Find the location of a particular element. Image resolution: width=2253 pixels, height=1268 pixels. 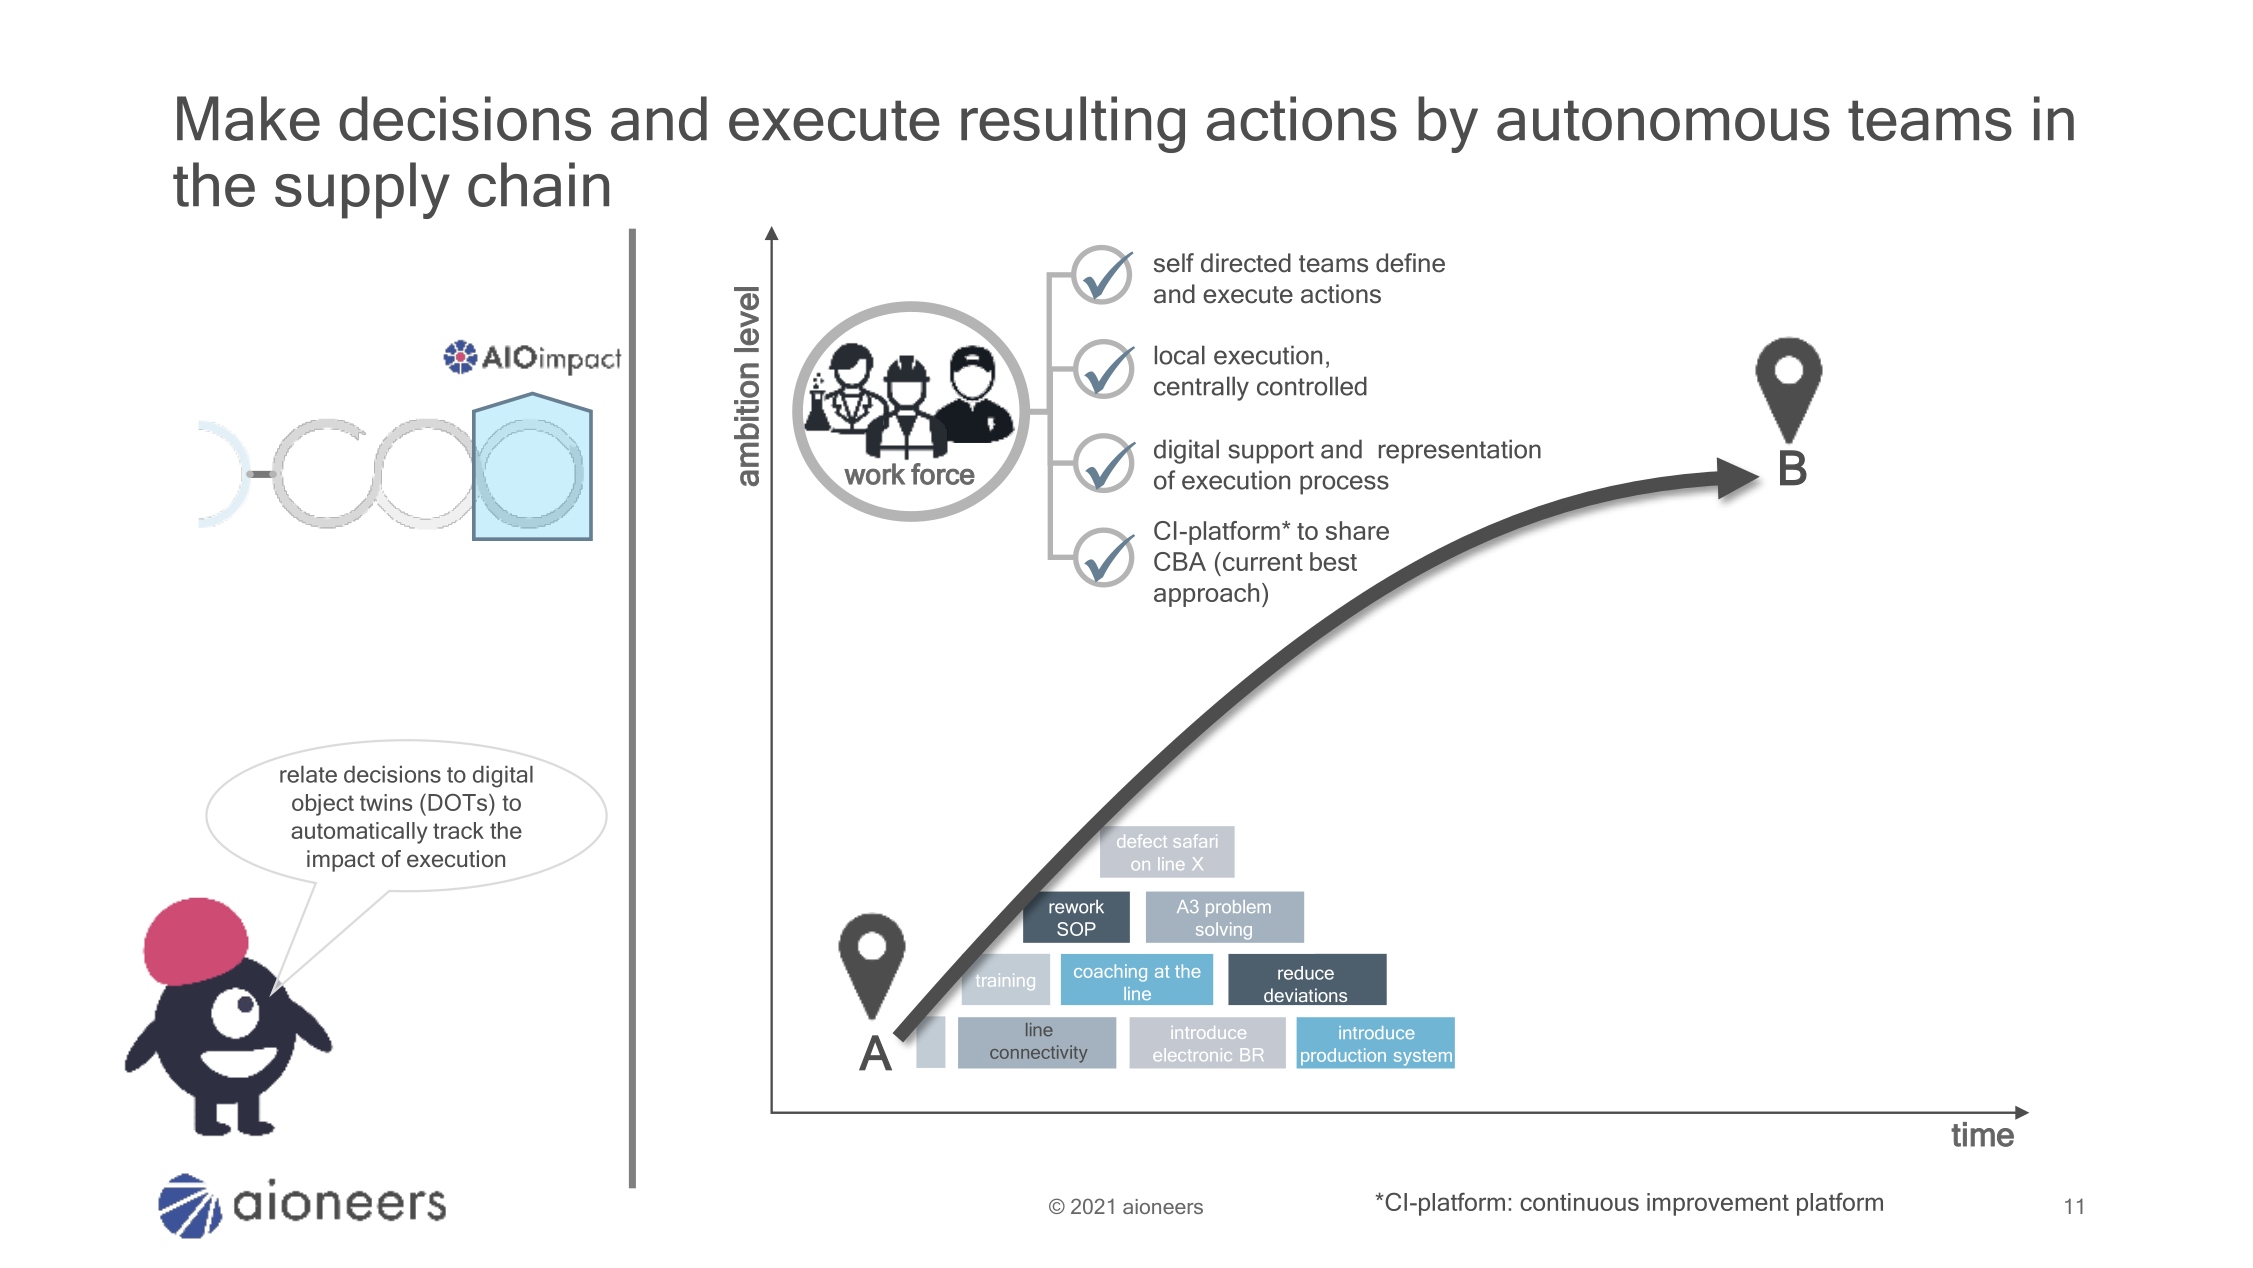

connectivity is located at coordinates (1039, 1054).
